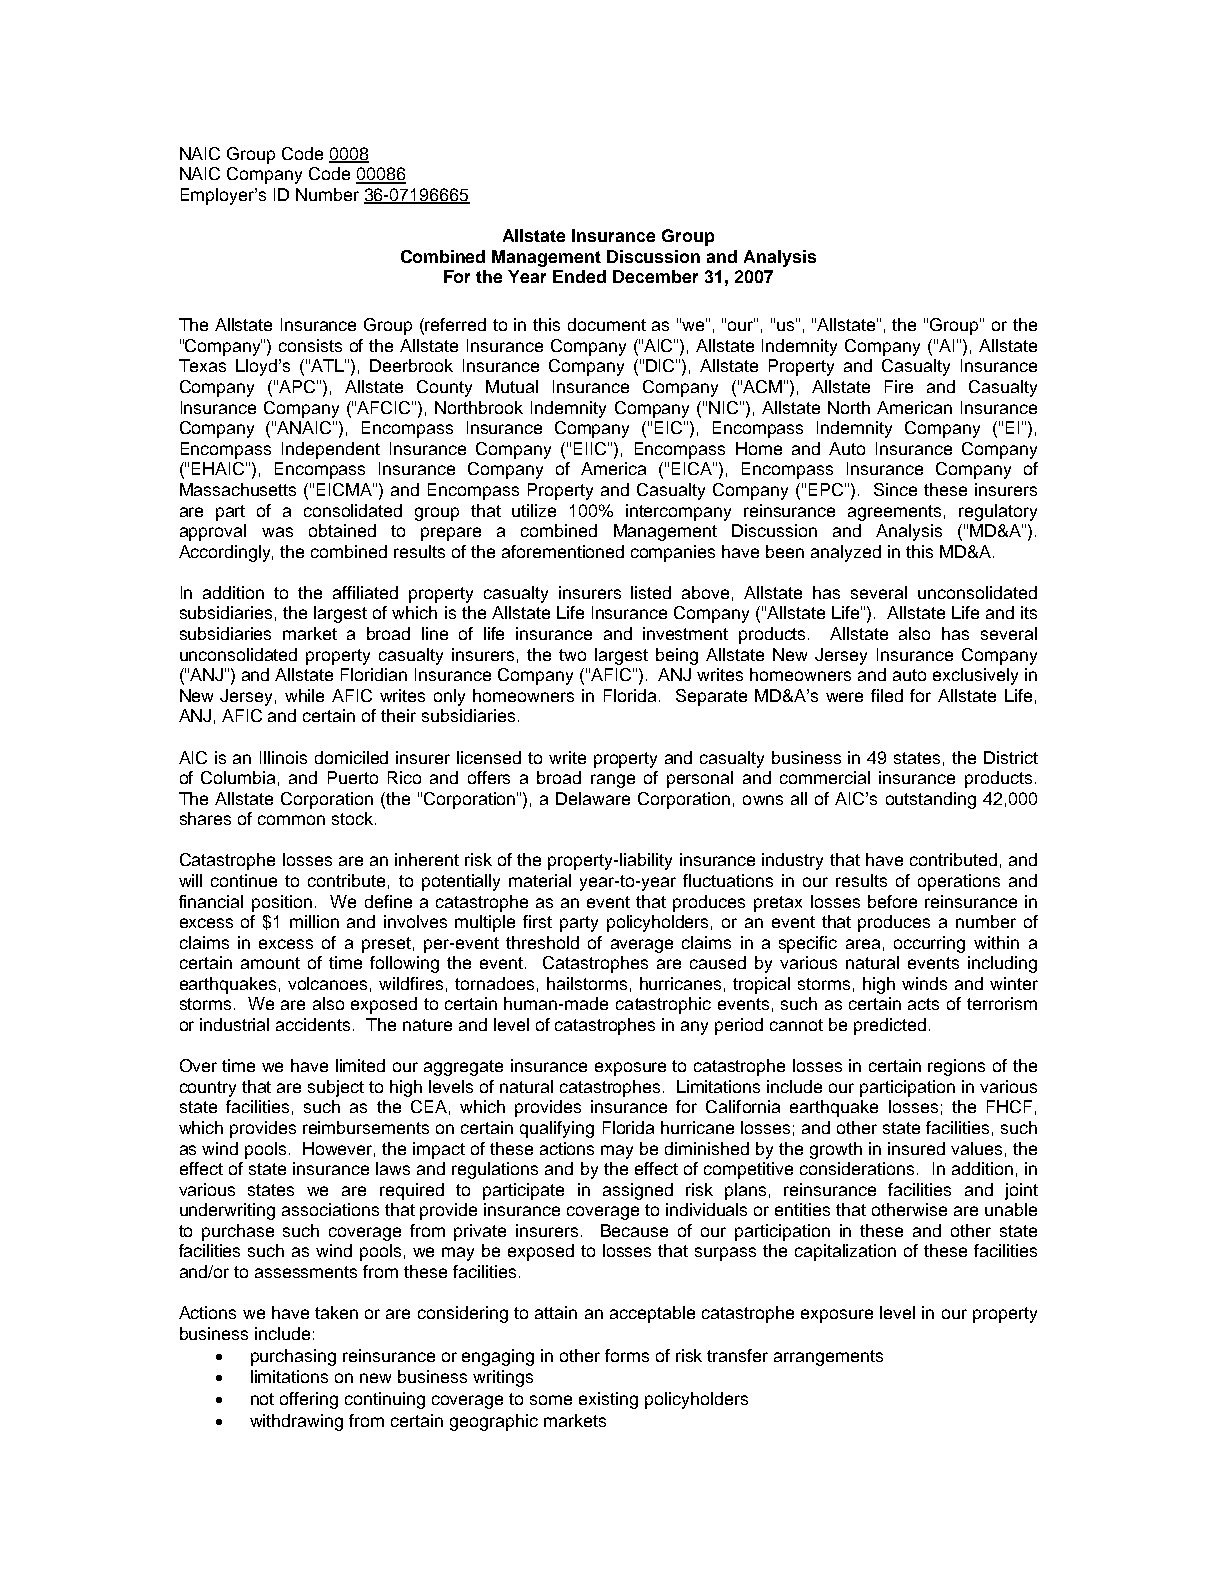 This page has height=1575, width=1217. What do you see at coordinates (959, 882) in the page?
I see `operations` at bounding box center [959, 882].
